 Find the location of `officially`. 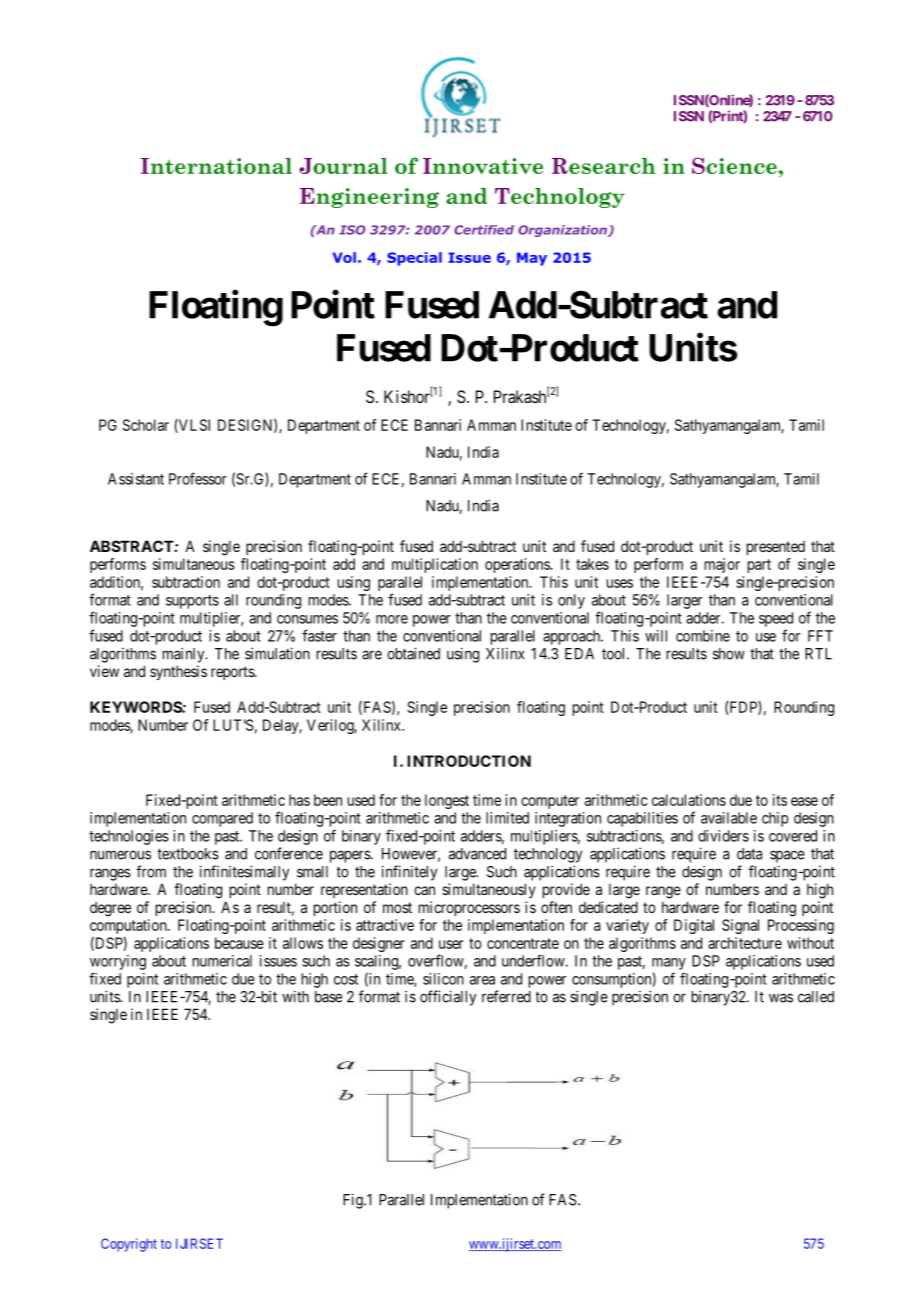

officially is located at coordinates (448, 998).
